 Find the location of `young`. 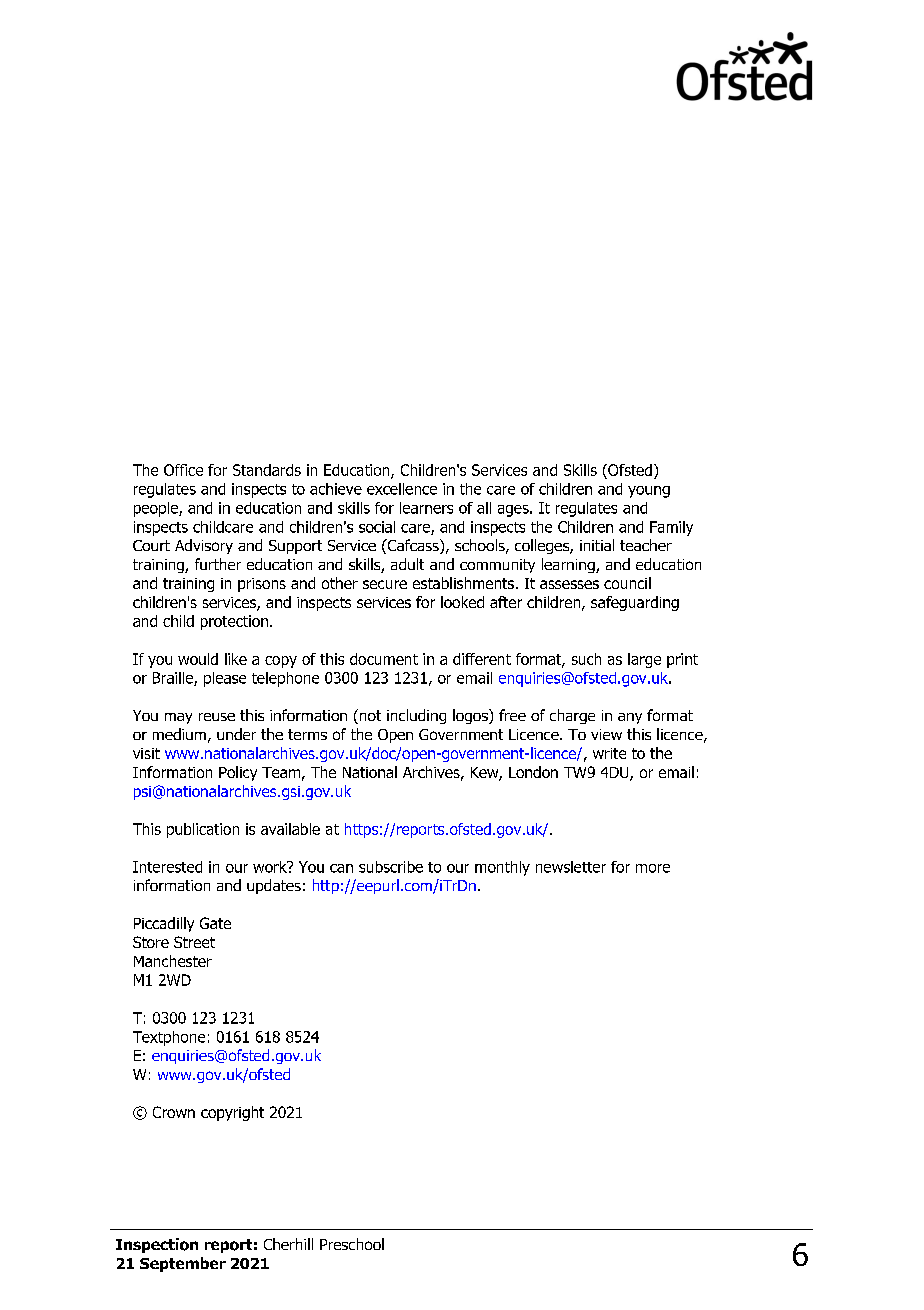

young is located at coordinates (649, 492).
